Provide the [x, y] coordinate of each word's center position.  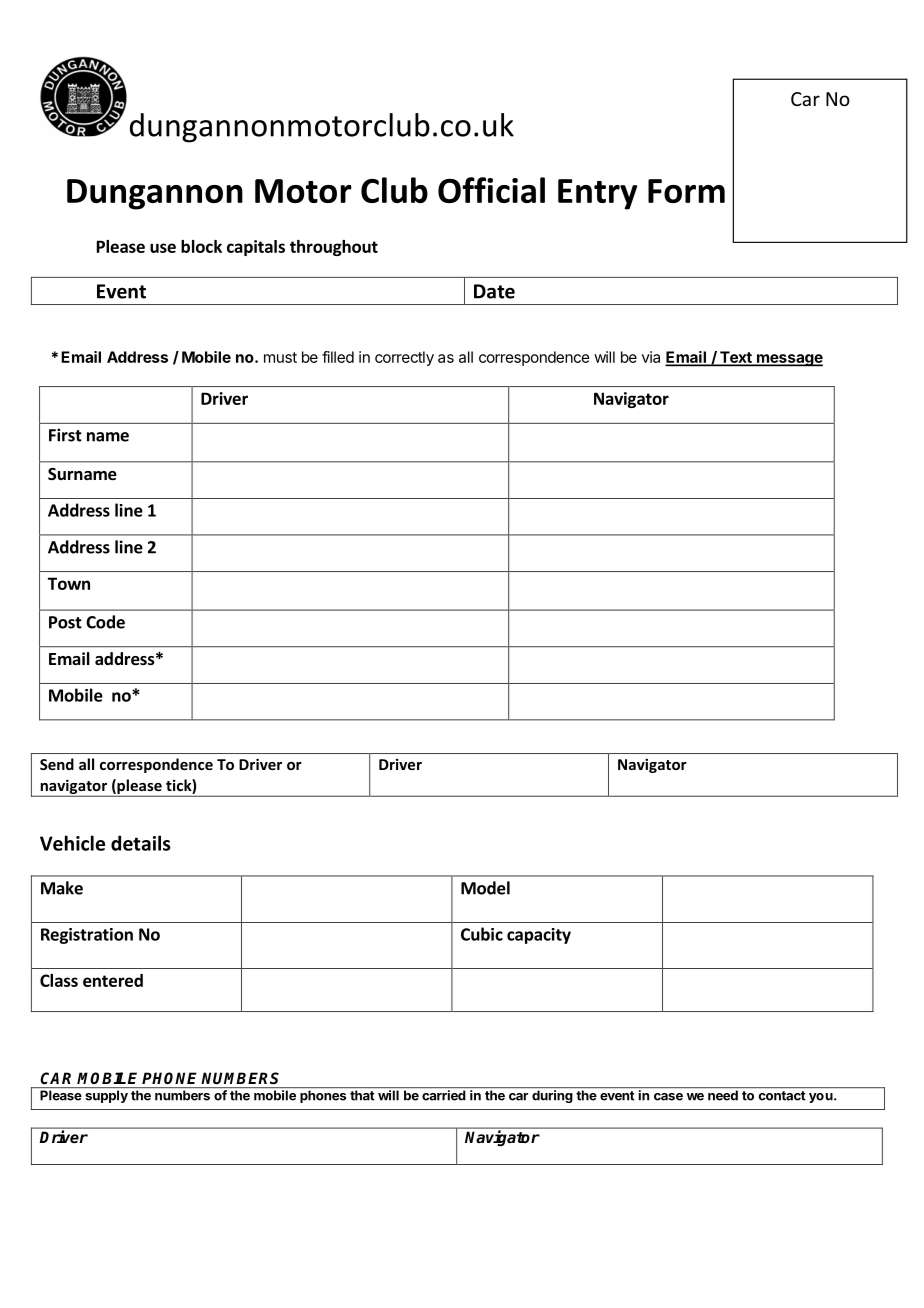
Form [686, 191]
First [65, 435]
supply [106, 1096]
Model [485, 888]
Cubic [482, 934]
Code [105, 622]
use [163, 248]
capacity [539, 936]
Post [65, 622]
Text [736, 358]
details [141, 843]
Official [491, 190]
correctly [404, 358]
